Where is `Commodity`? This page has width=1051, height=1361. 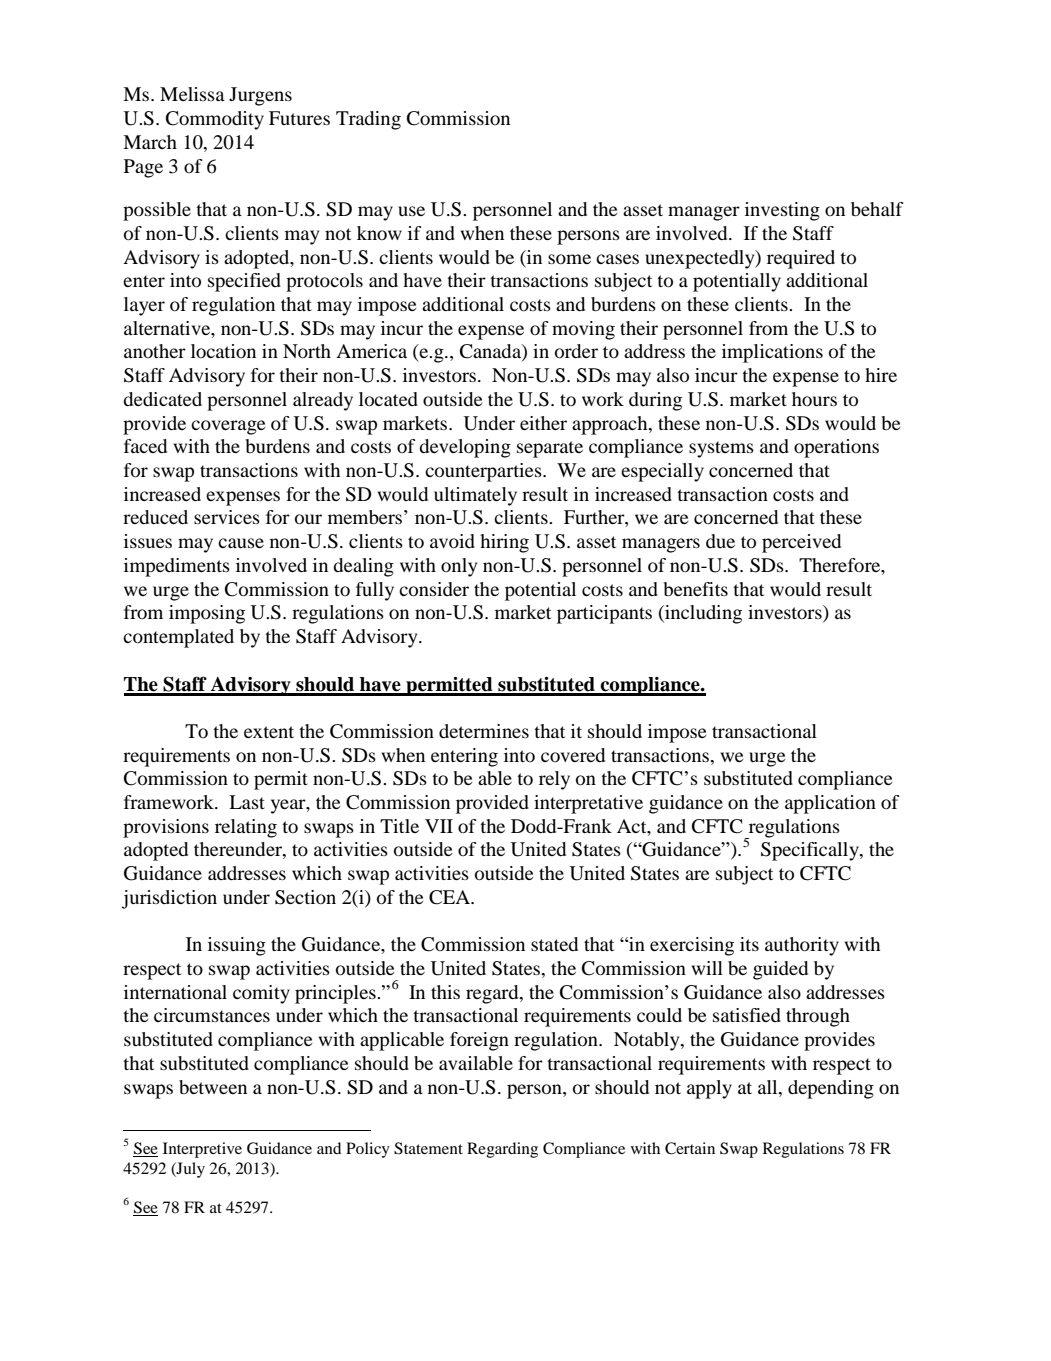
Commodity is located at coordinates (215, 120).
